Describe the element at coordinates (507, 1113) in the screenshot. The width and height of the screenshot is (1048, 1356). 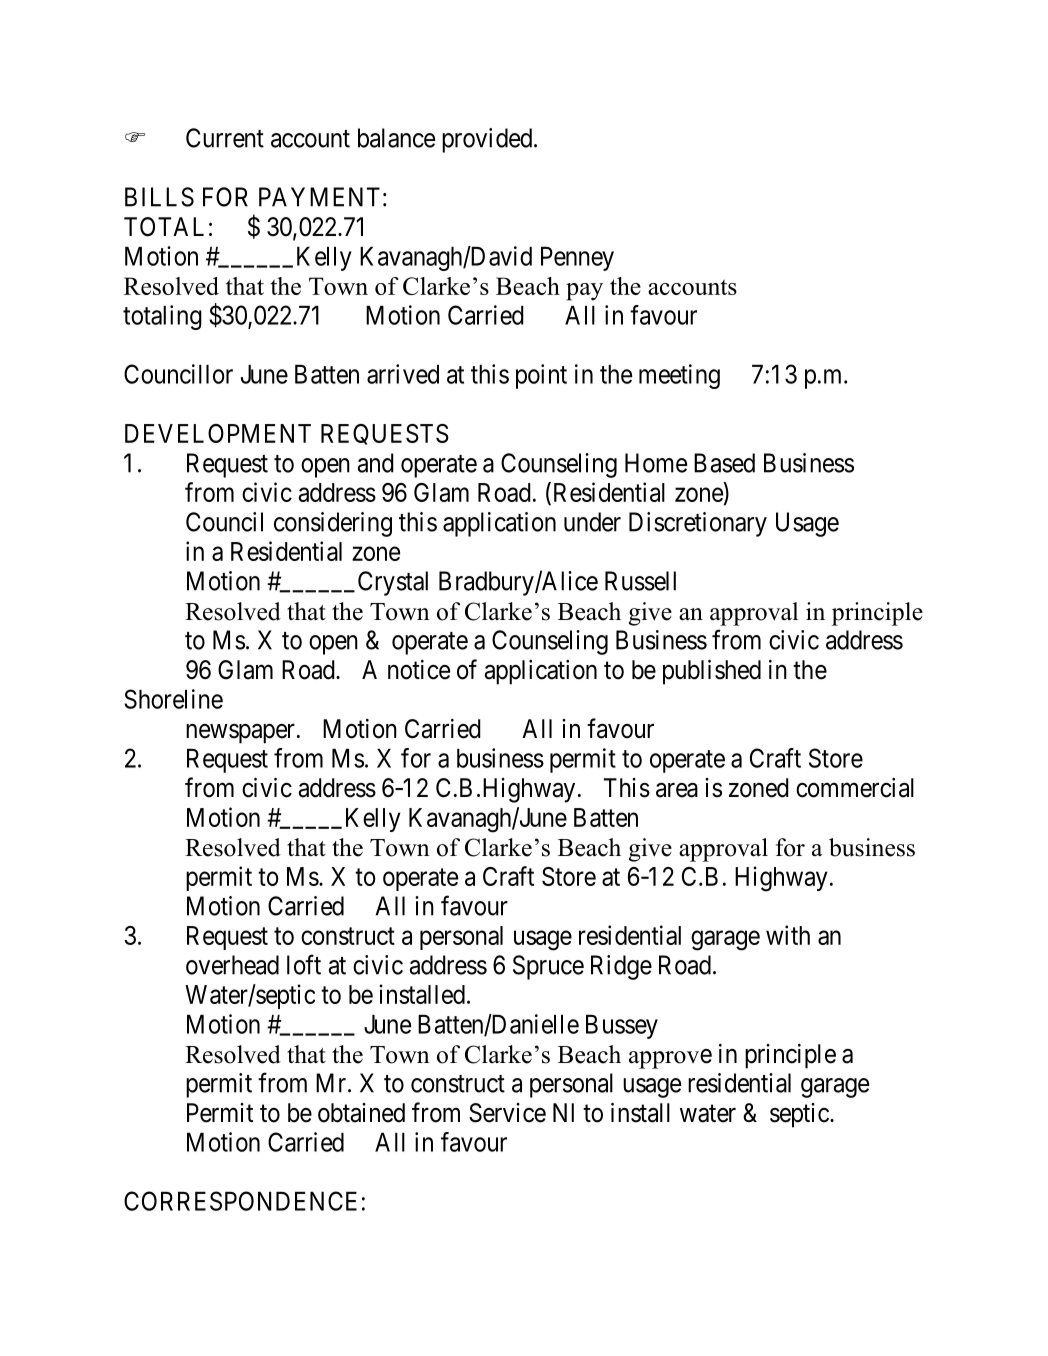
I see `Service` at that location.
